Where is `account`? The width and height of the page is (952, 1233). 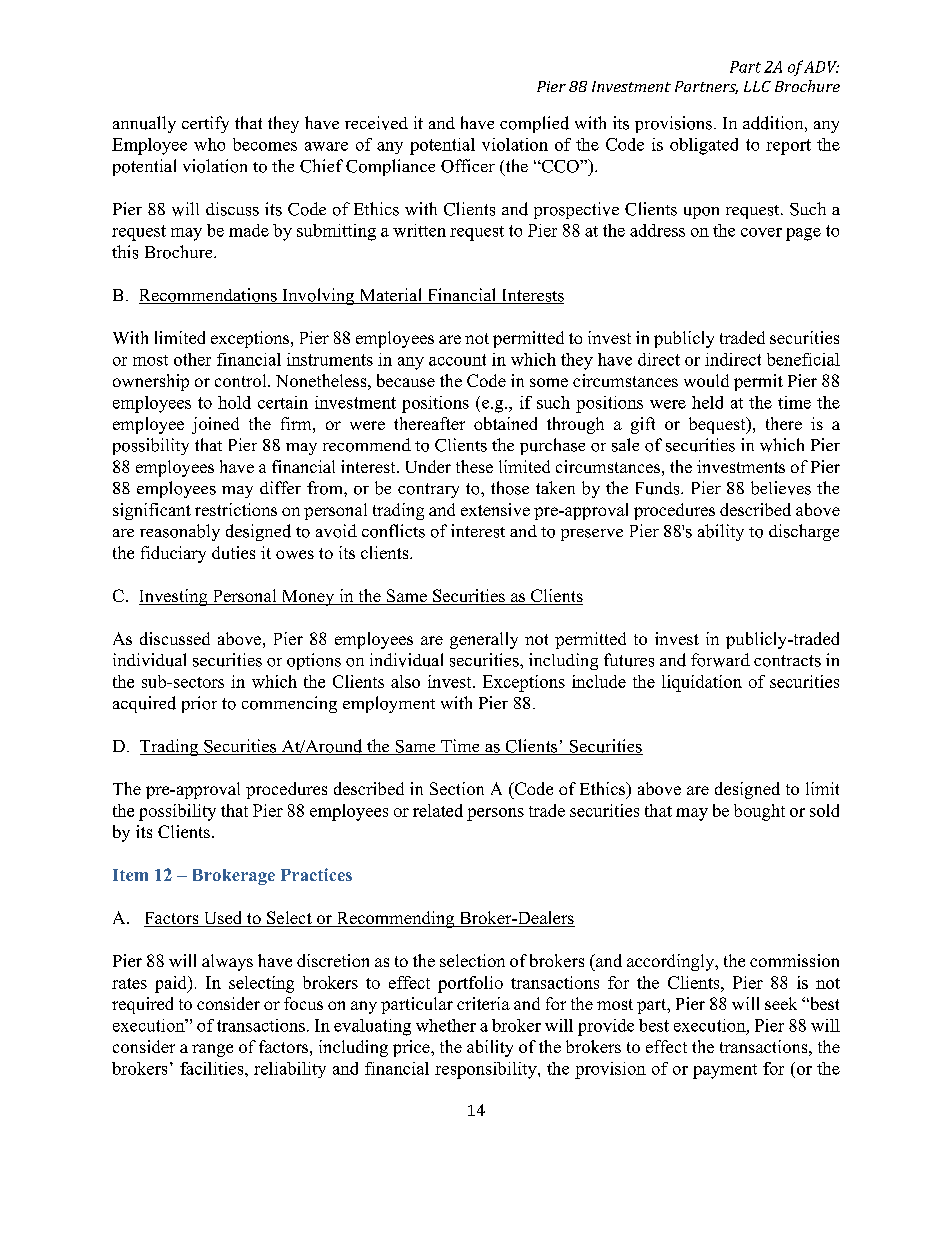
account is located at coordinates (457, 360).
